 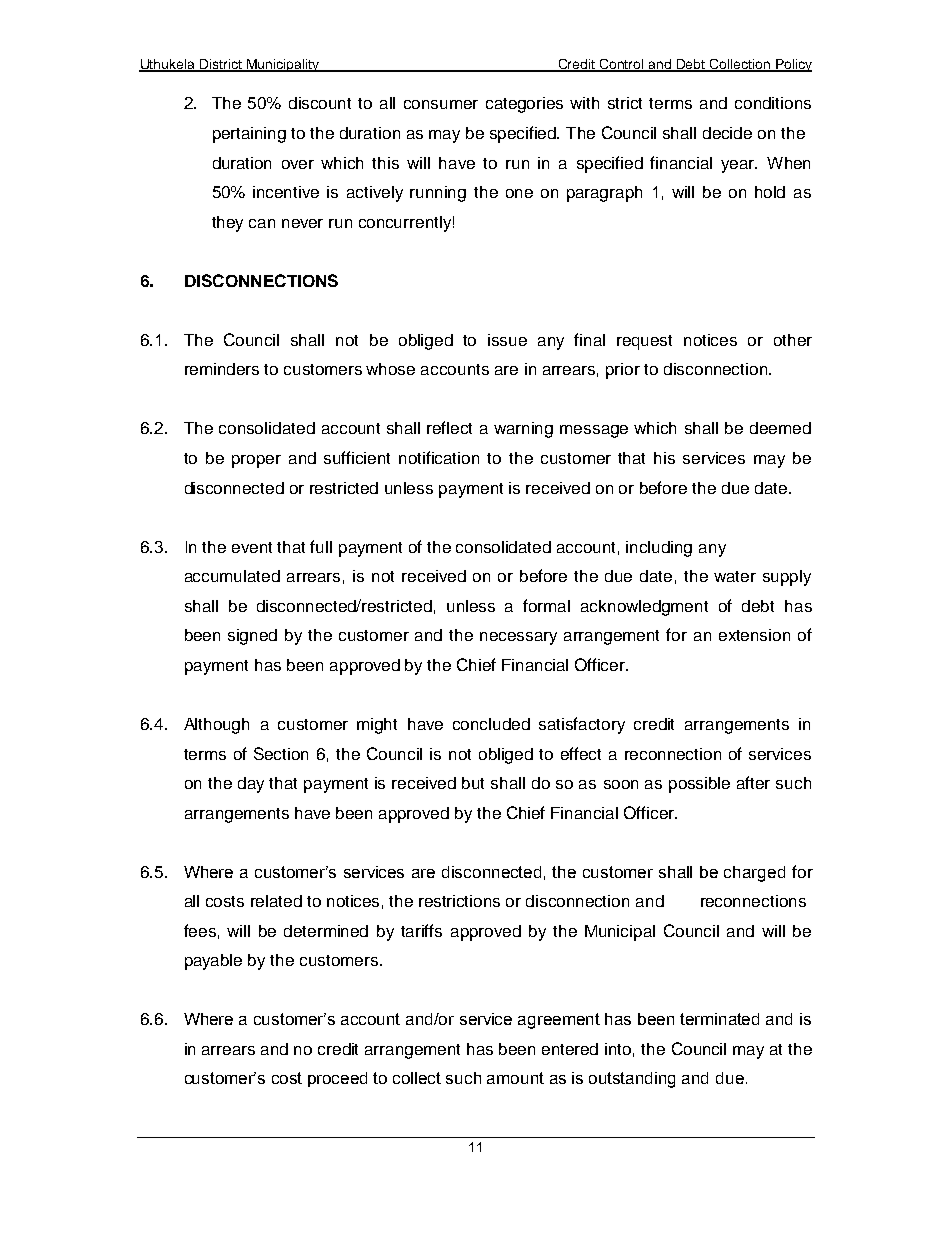 I want to click on event, so click(x=252, y=547).
